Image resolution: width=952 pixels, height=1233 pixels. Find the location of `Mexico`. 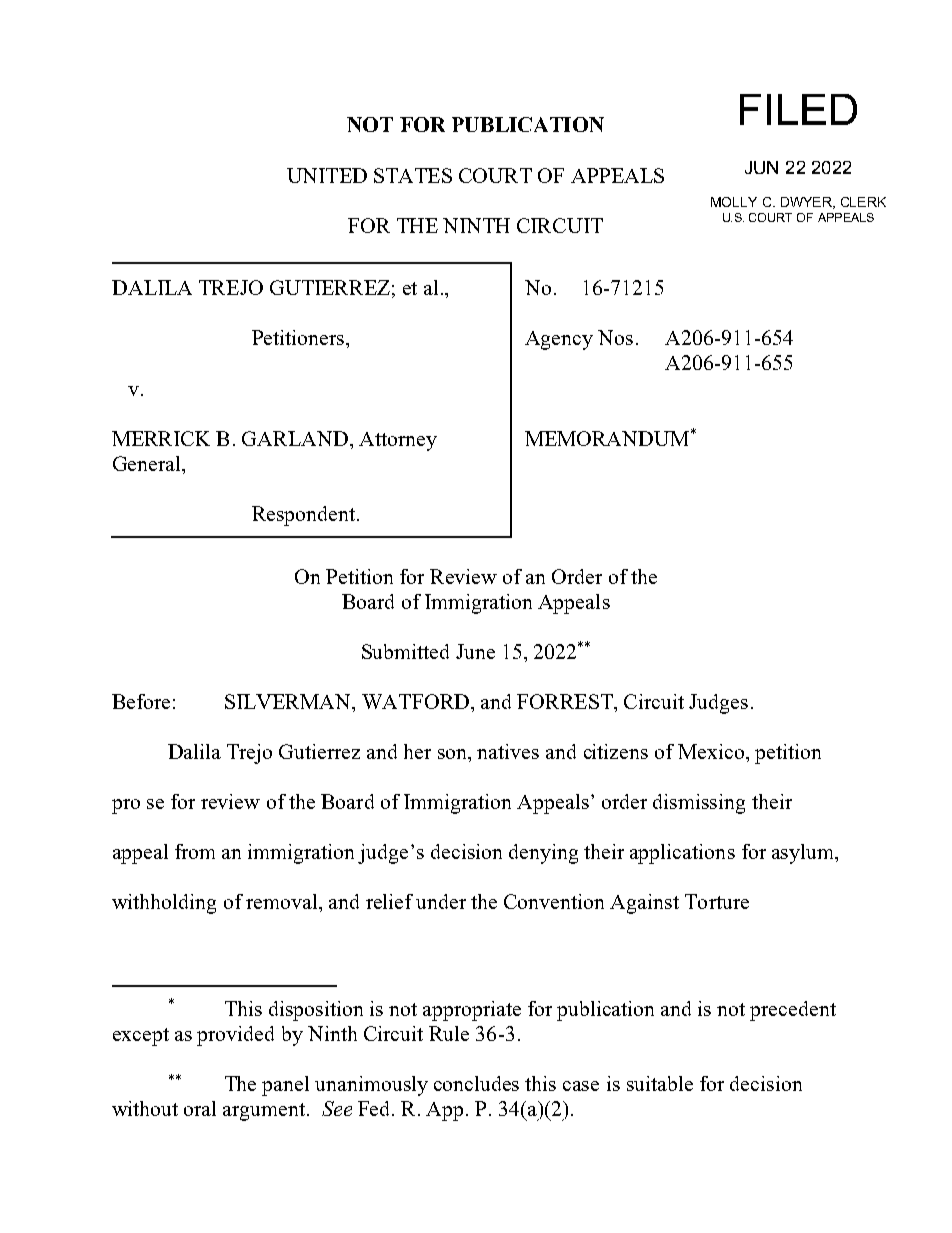

Mexico is located at coordinates (711, 751).
